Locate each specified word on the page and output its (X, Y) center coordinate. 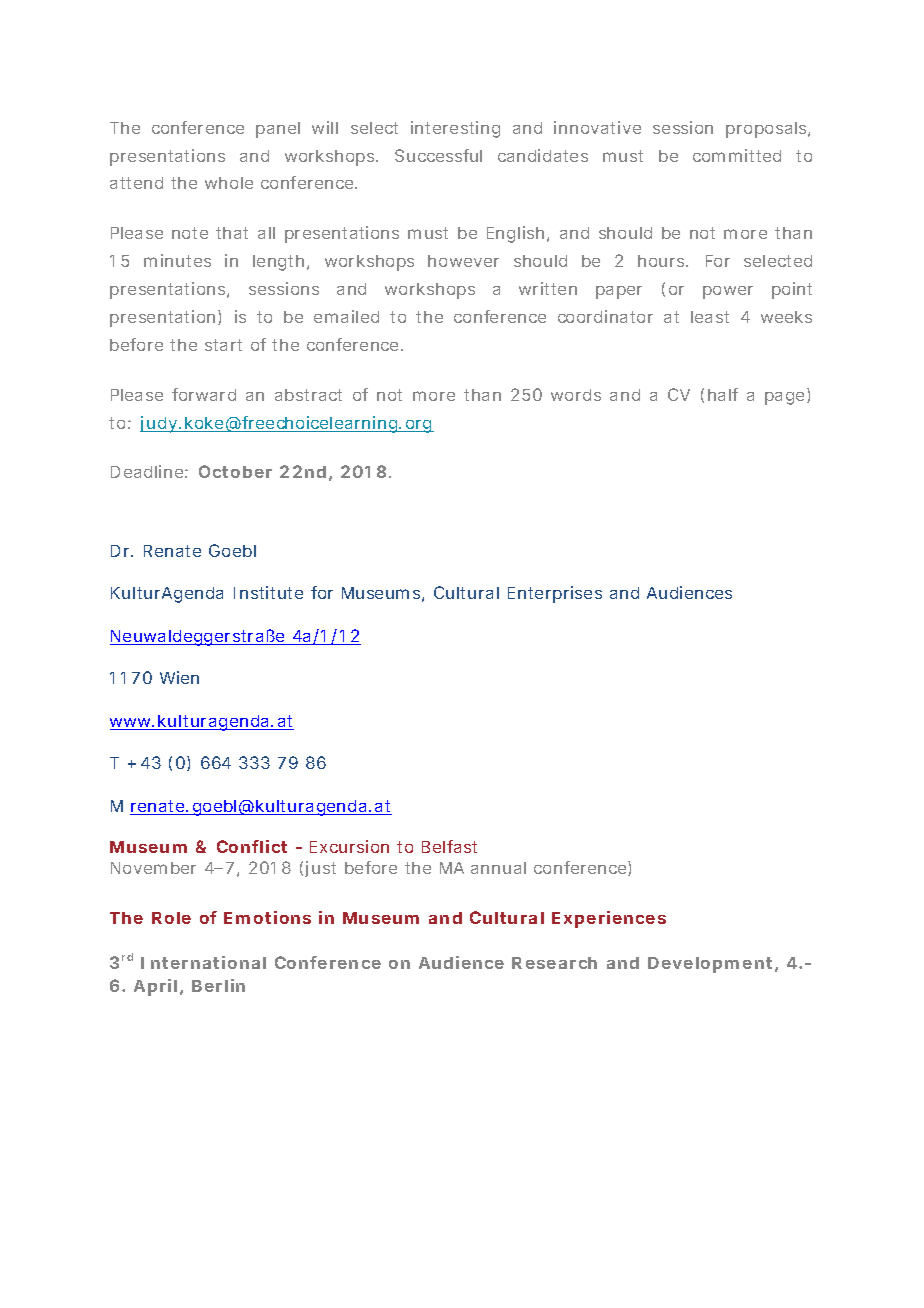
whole (229, 183)
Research (554, 963)
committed (737, 155)
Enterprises (555, 594)
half (723, 394)
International (203, 962)
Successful (438, 155)
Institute (268, 592)
